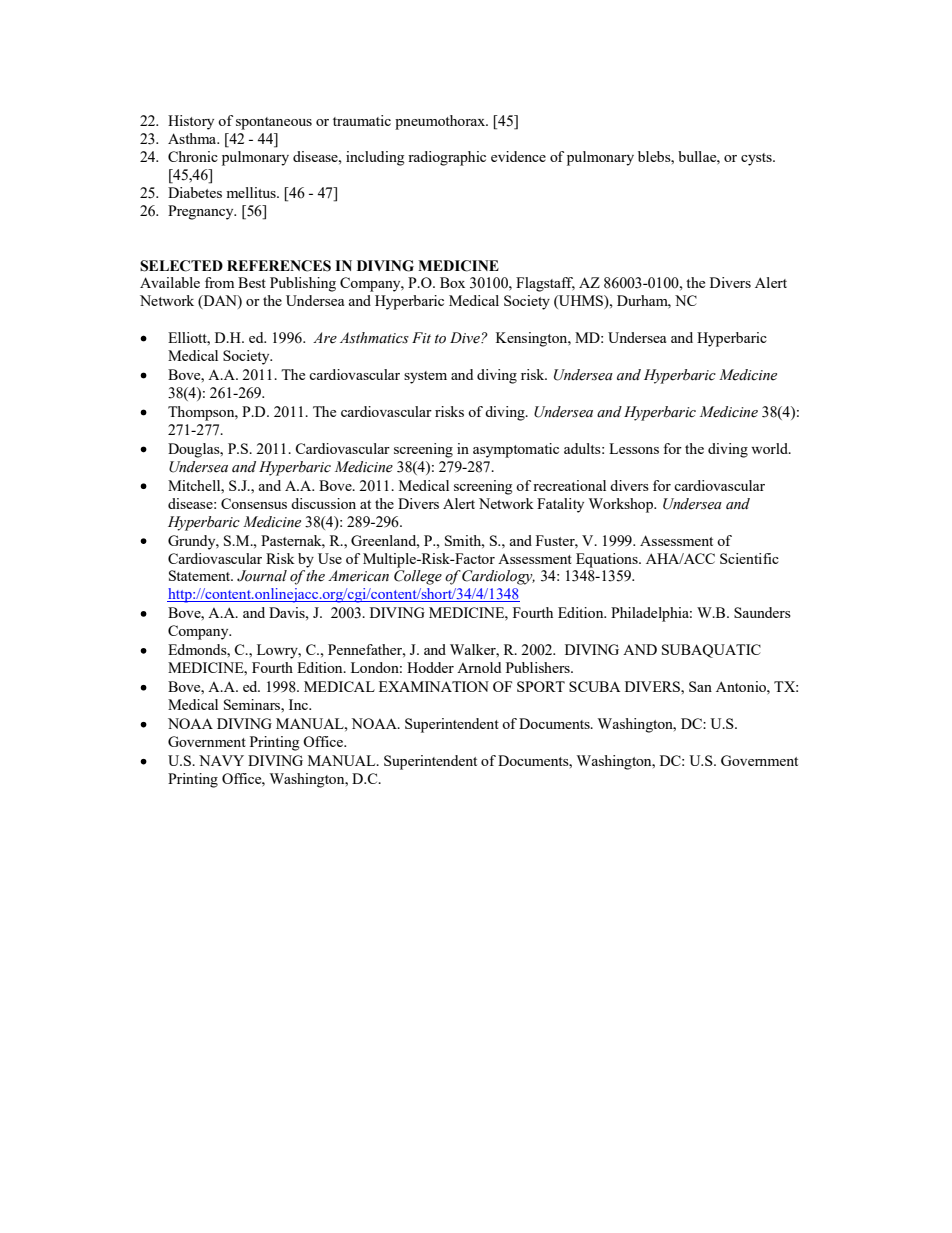  Describe the element at coordinates (634, 448) in the page. I see `Lessons` at that location.
